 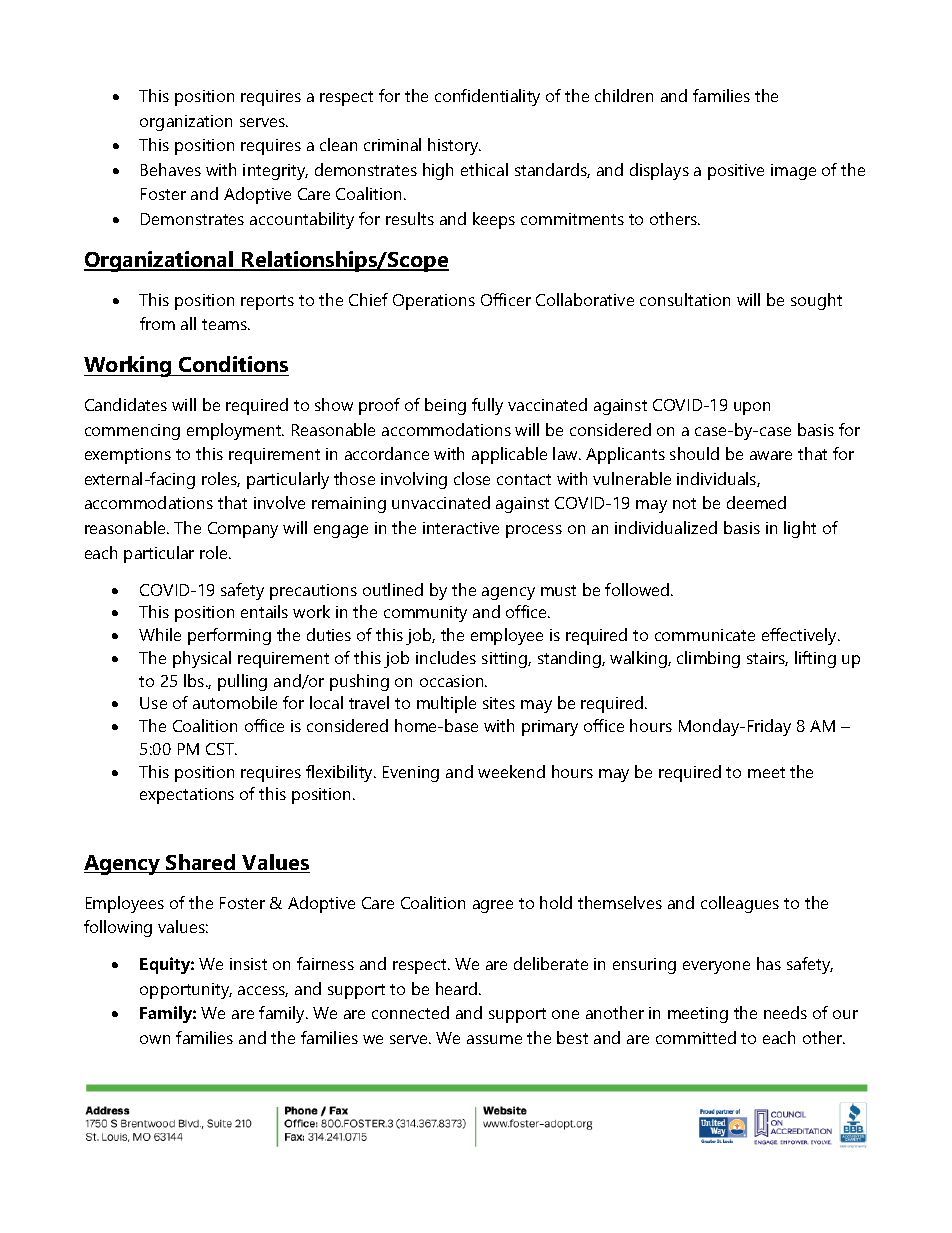 I want to click on multiple, so click(x=446, y=704).
